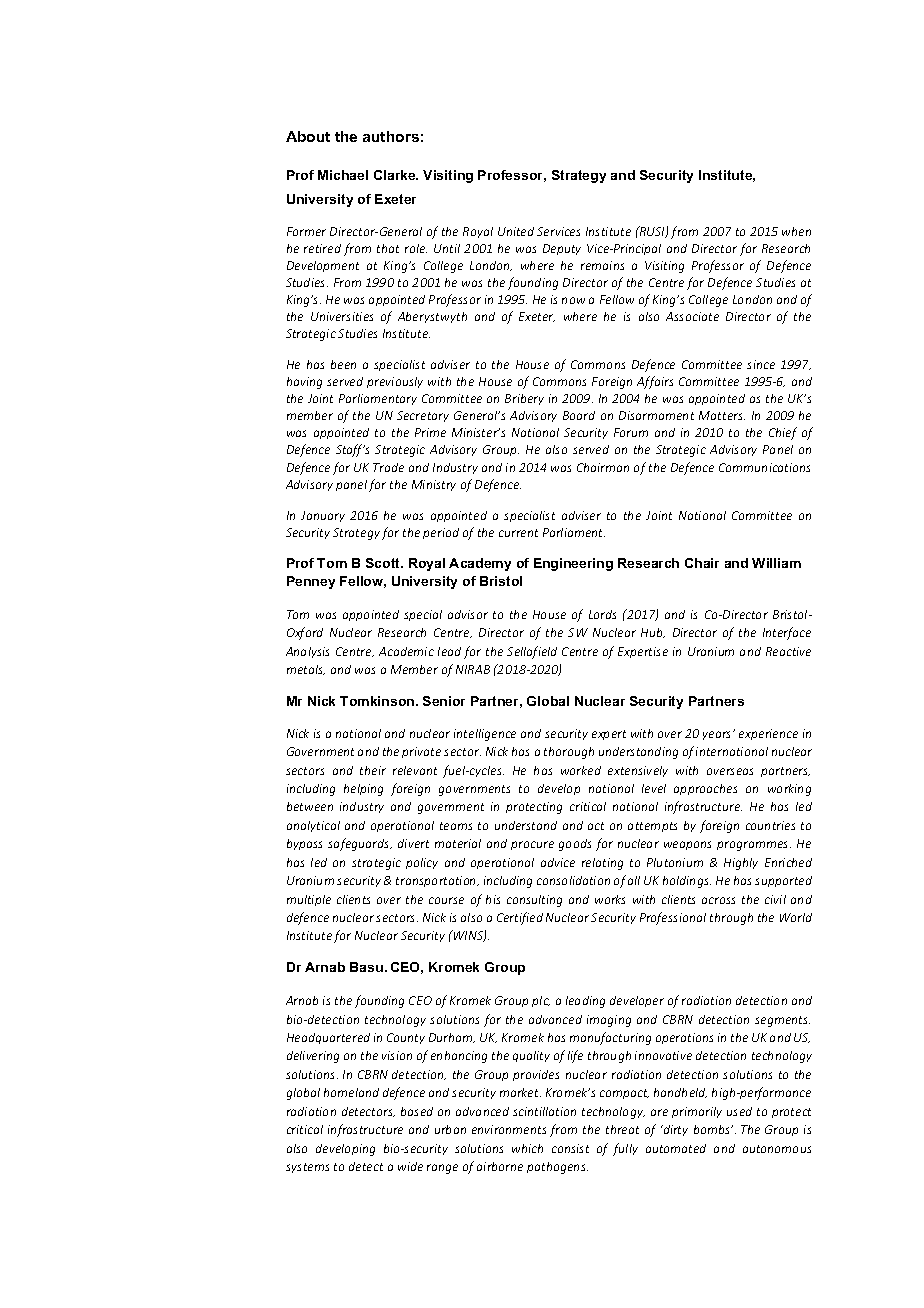  What do you see at coordinates (373, 770) in the page?
I see `their` at bounding box center [373, 770].
